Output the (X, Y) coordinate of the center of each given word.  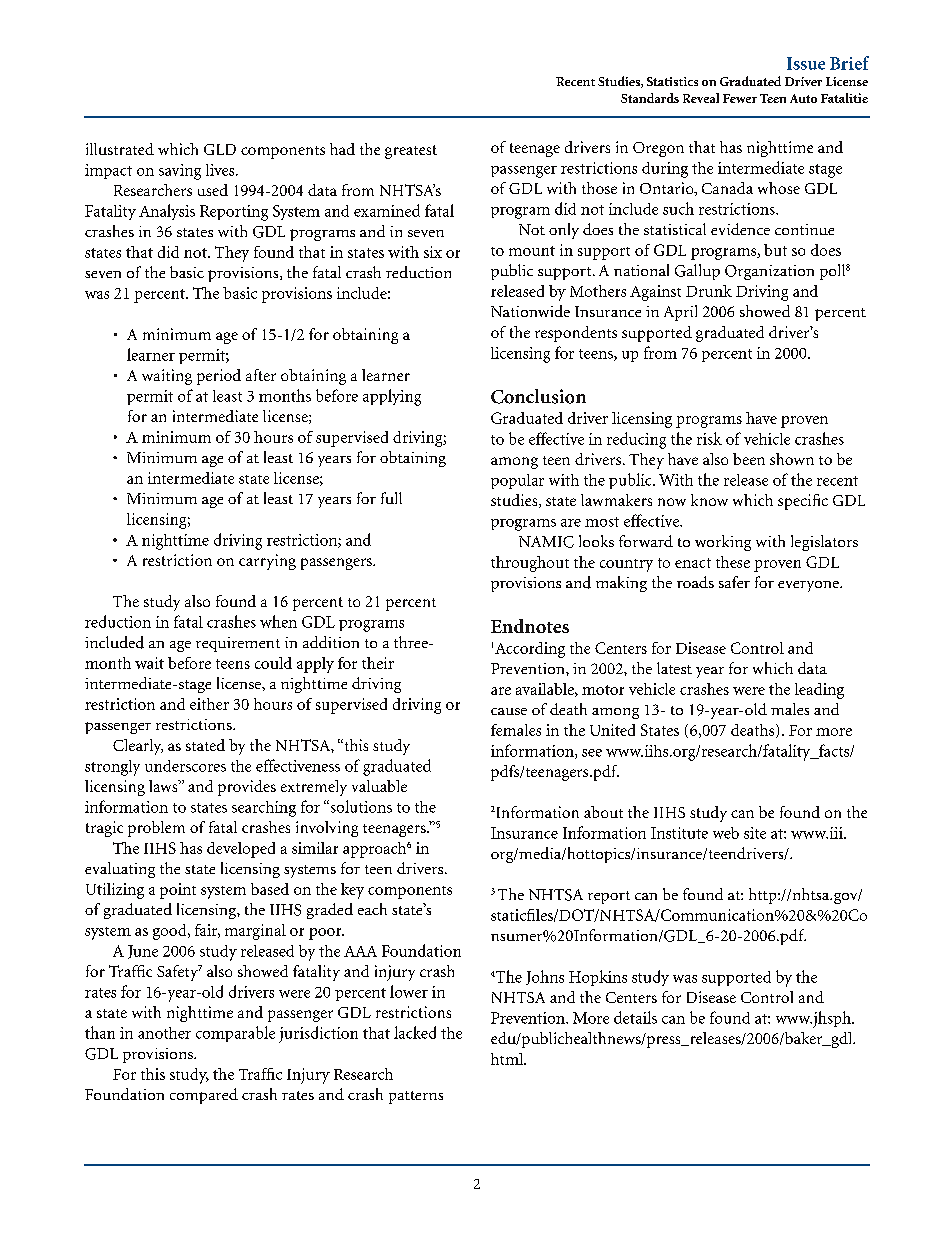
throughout (530, 564)
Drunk (709, 291)
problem (156, 829)
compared (204, 1096)
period (219, 377)
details (635, 1017)
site (755, 833)
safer (734, 582)
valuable (379, 786)
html (508, 1059)
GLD (220, 149)
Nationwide (530, 311)
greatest (411, 152)
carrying (267, 562)
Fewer (740, 98)
